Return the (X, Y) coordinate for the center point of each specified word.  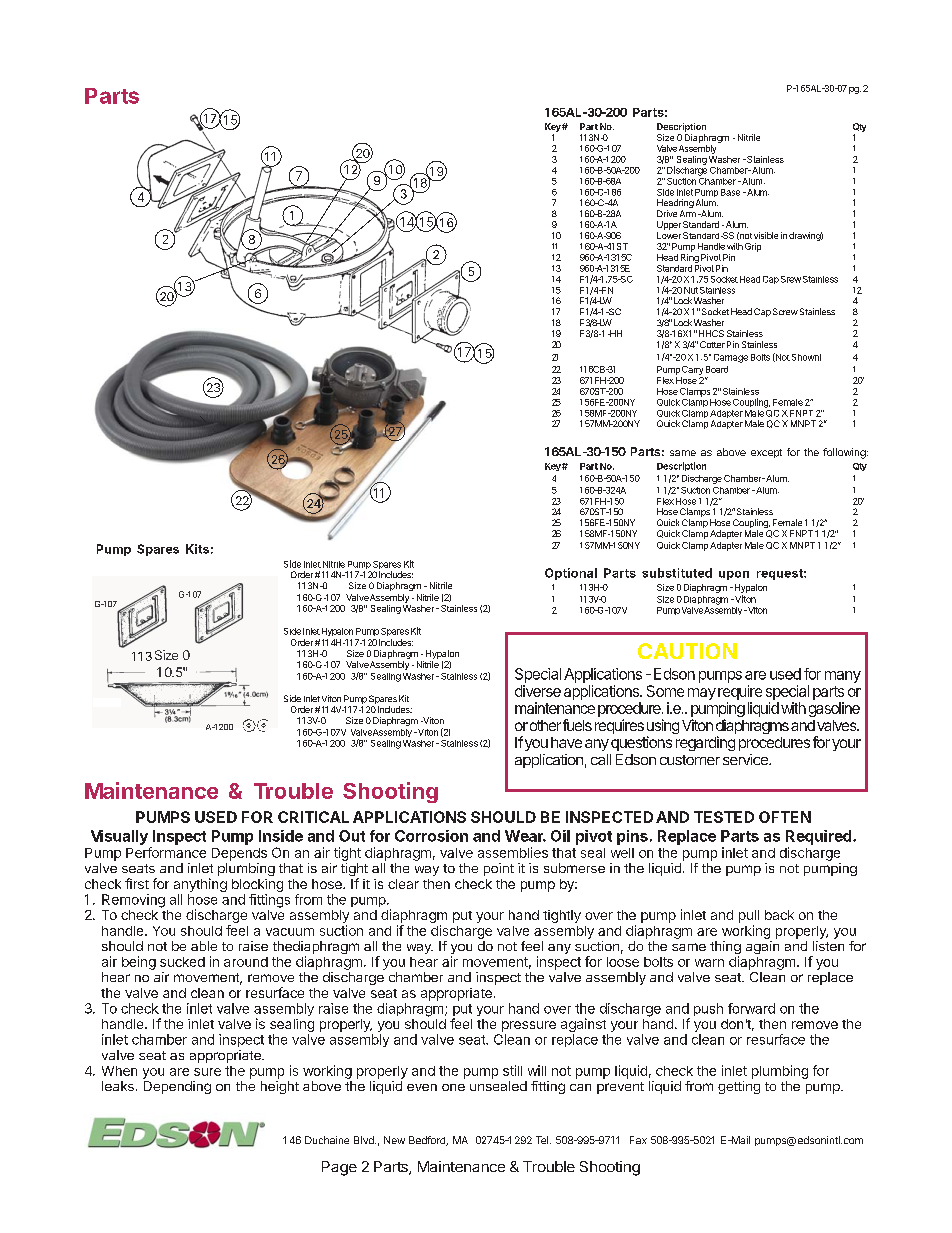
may (702, 694)
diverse (538, 691)
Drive (667, 213)
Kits (197, 549)
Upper (669, 225)
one (453, 1087)
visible (766, 235)
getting (739, 1087)
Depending (177, 1087)
